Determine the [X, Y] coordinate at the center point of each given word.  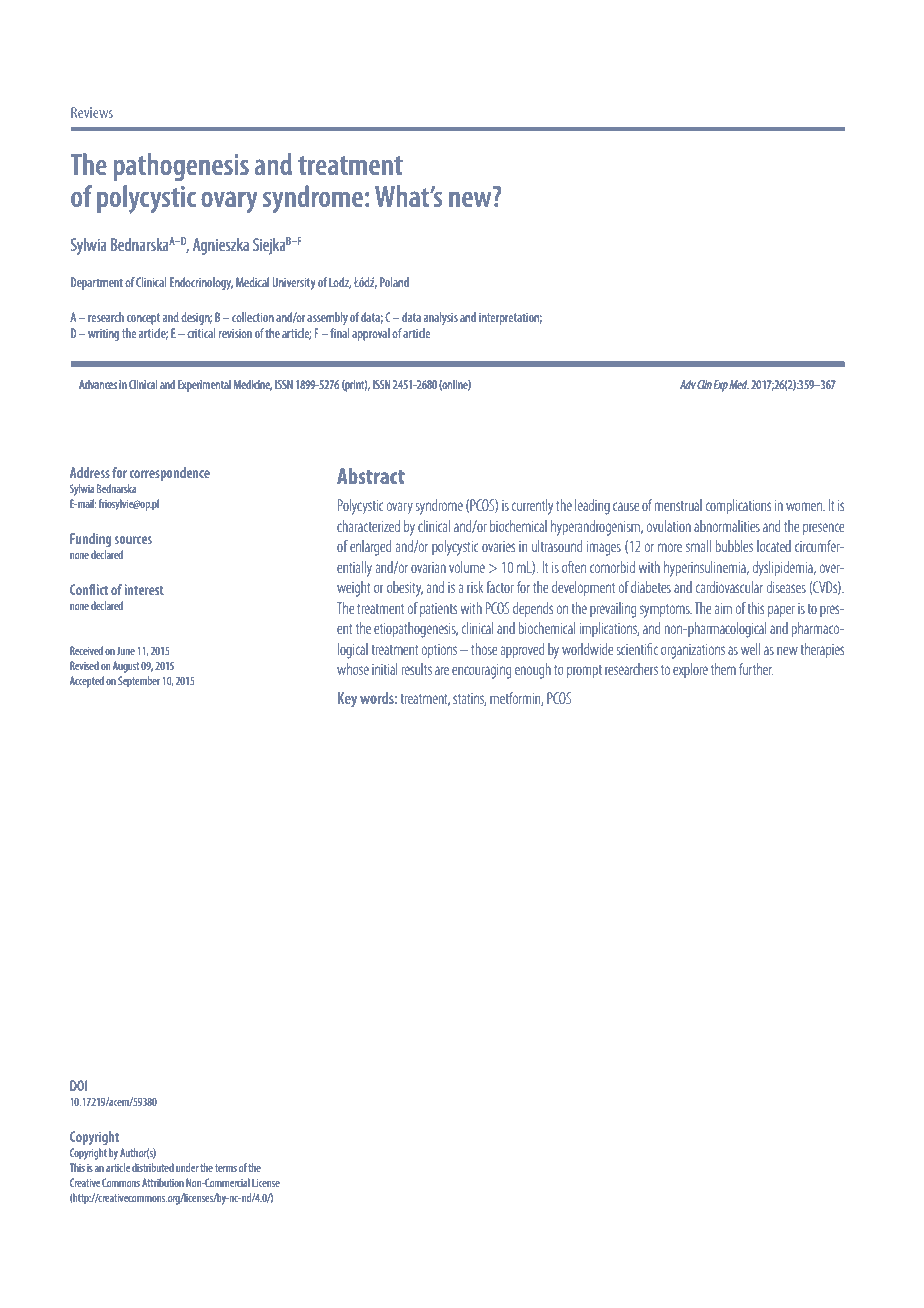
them [723, 669]
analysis [441, 318]
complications [738, 506]
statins [469, 699]
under [187, 1167]
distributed [153, 1167]
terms [226, 1168]
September [139, 682]
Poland [394, 282]
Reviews [92, 112]
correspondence [170, 474]
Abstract [371, 476]
